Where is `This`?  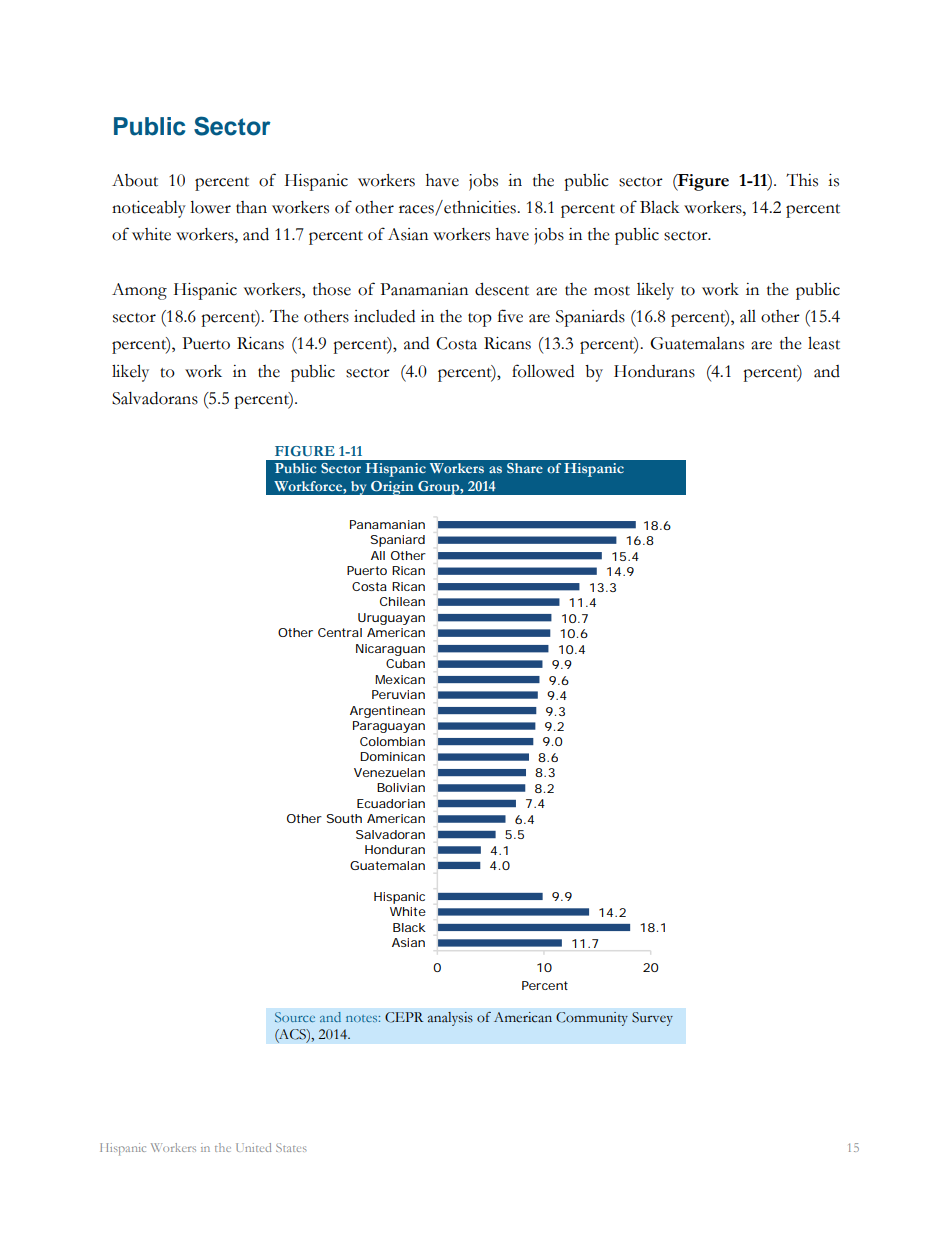 This is located at coordinates (802, 180).
